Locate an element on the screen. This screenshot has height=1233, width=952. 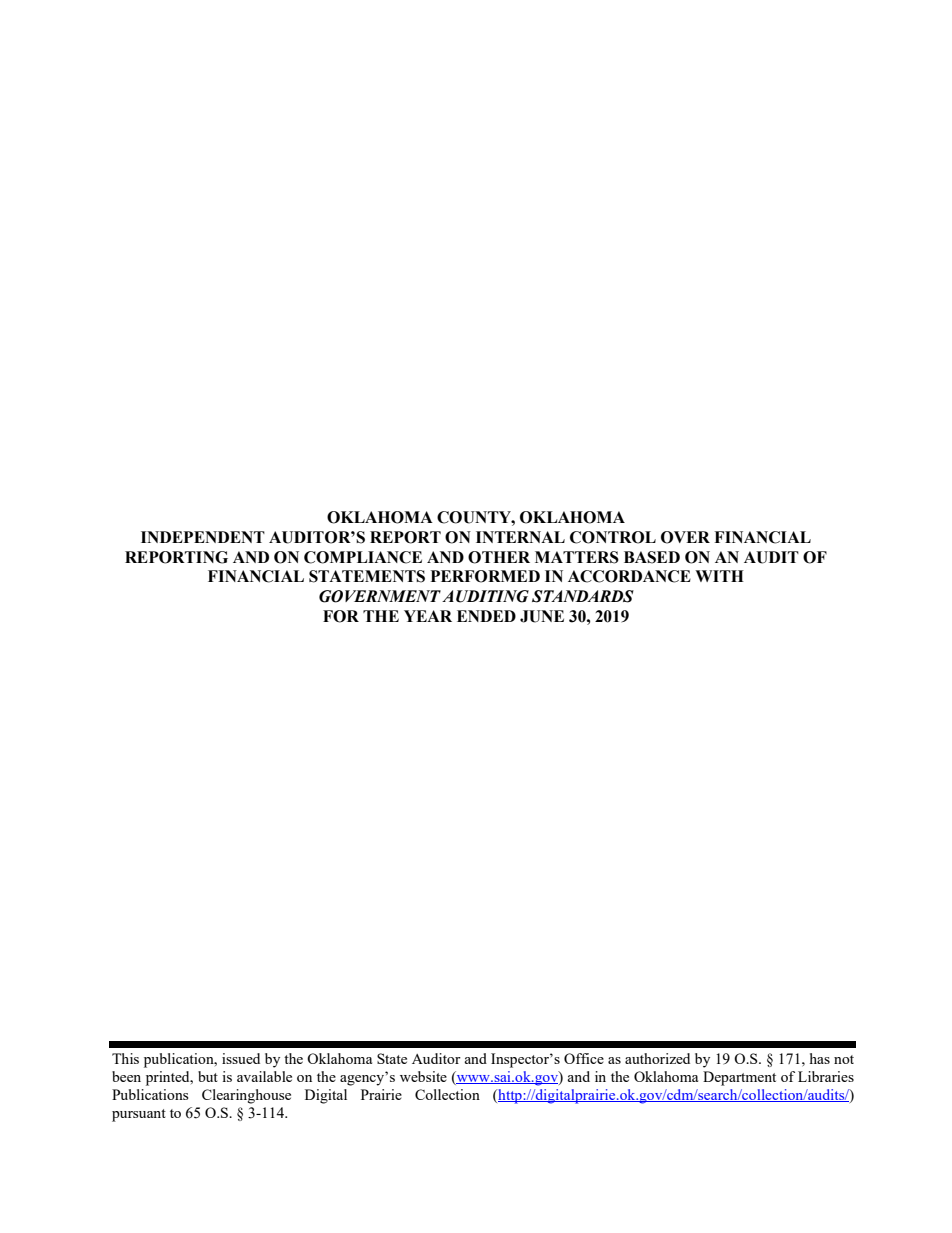
website is located at coordinates (423, 1076).
